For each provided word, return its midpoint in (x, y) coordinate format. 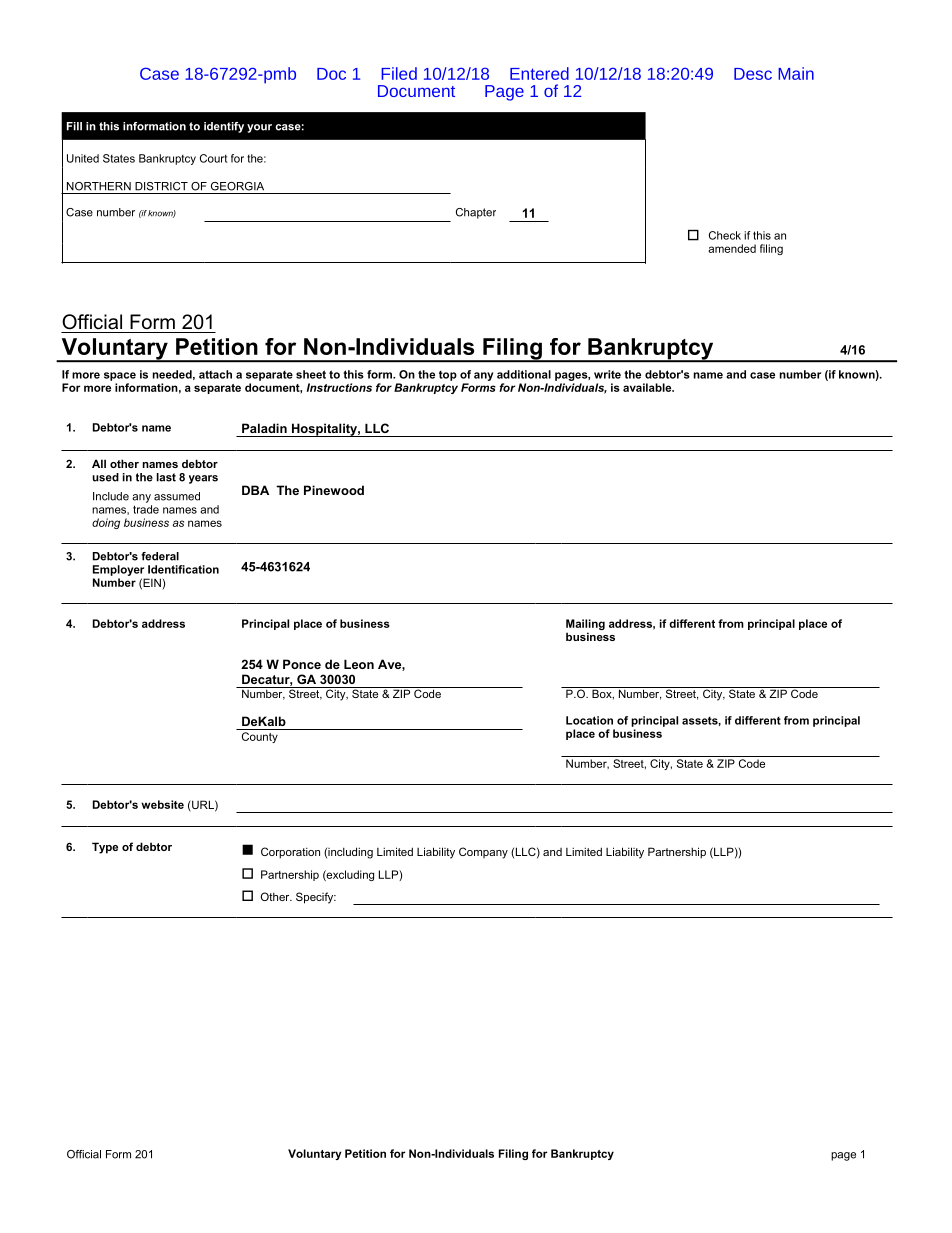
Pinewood (334, 490)
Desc (753, 74)
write (607, 374)
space (120, 376)
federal (160, 556)
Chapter (476, 213)
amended (732, 248)
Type (105, 848)
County (260, 737)
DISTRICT (161, 186)
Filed (399, 73)
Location (589, 720)
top (448, 376)
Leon (359, 664)
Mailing (585, 626)
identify (224, 127)
